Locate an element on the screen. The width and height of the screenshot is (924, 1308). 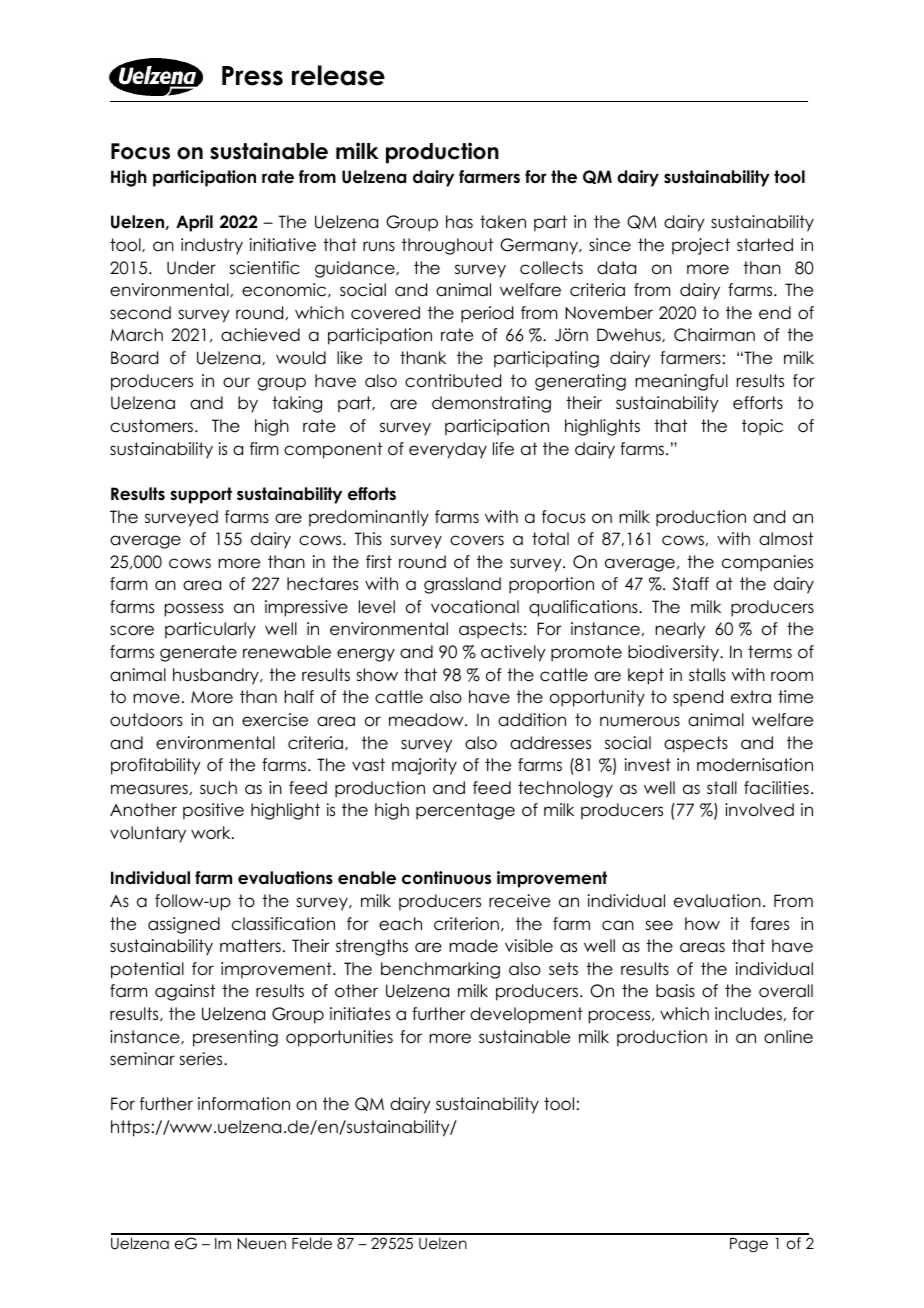
Chairman is located at coordinates (714, 335).
